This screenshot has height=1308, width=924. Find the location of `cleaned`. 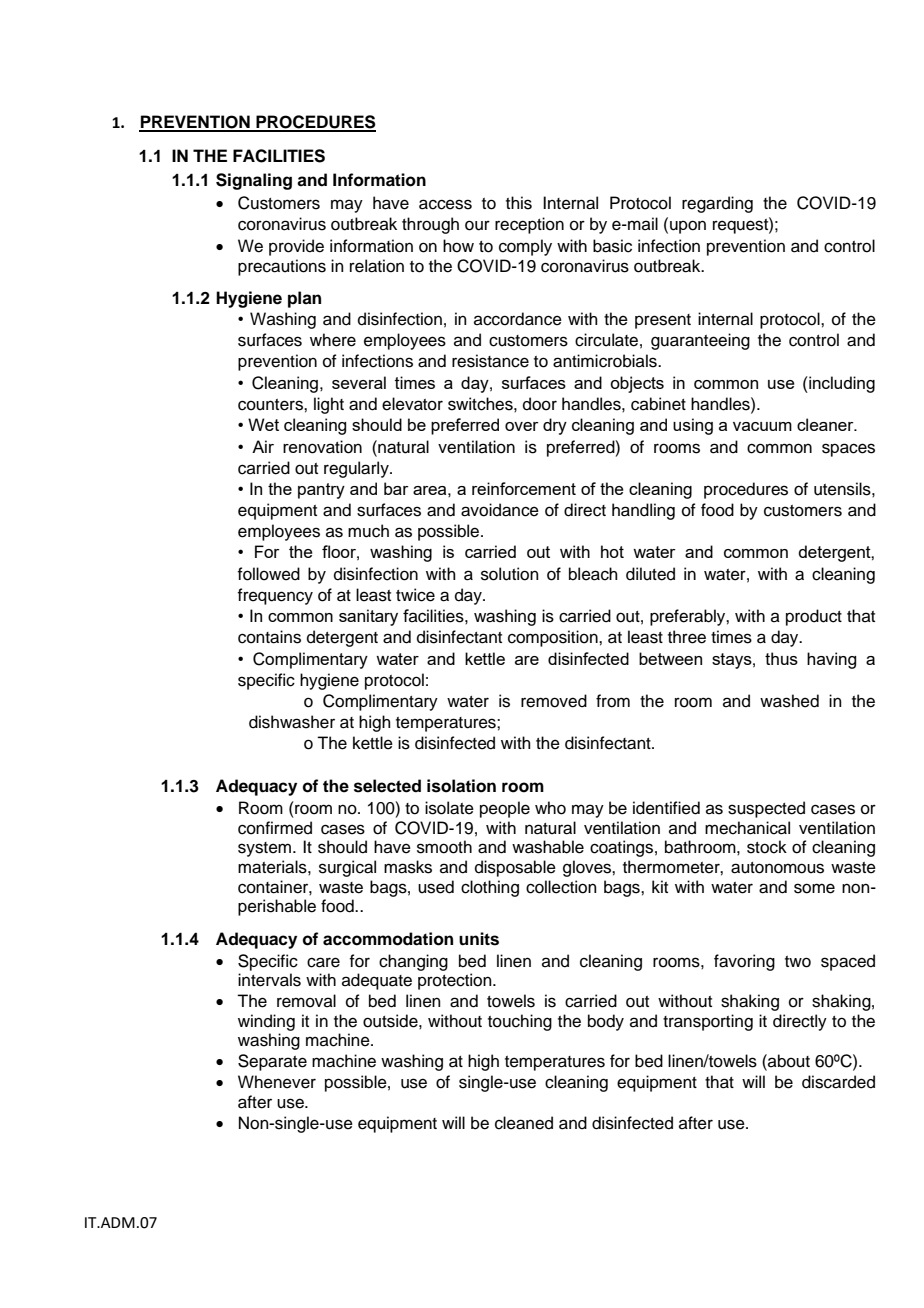

cleaned is located at coordinates (524, 1123).
